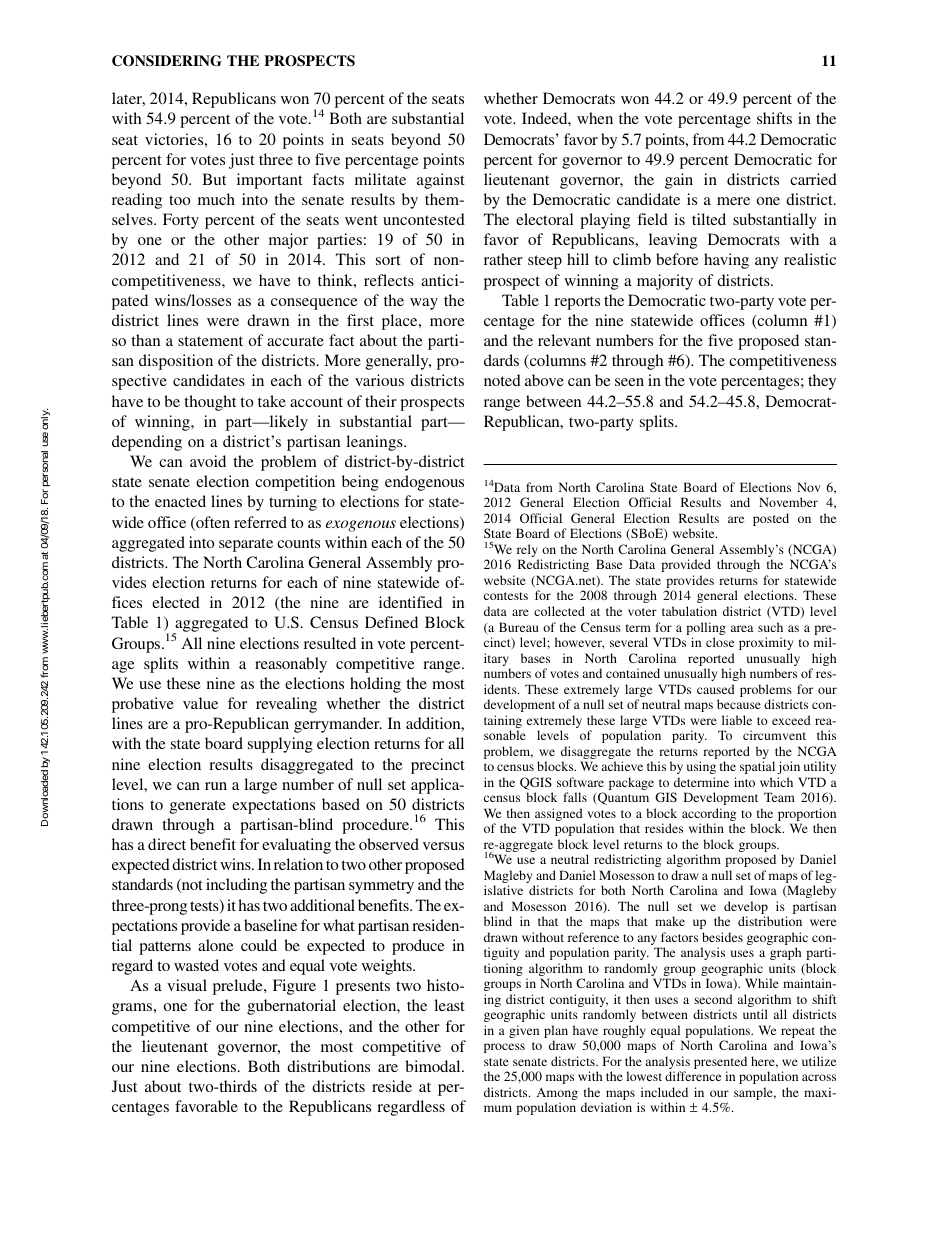 The width and height of the document is (952, 1233). What do you see at coordinates (502, 380) in the document?
I see `noted` at bounding box center [502, 380].
